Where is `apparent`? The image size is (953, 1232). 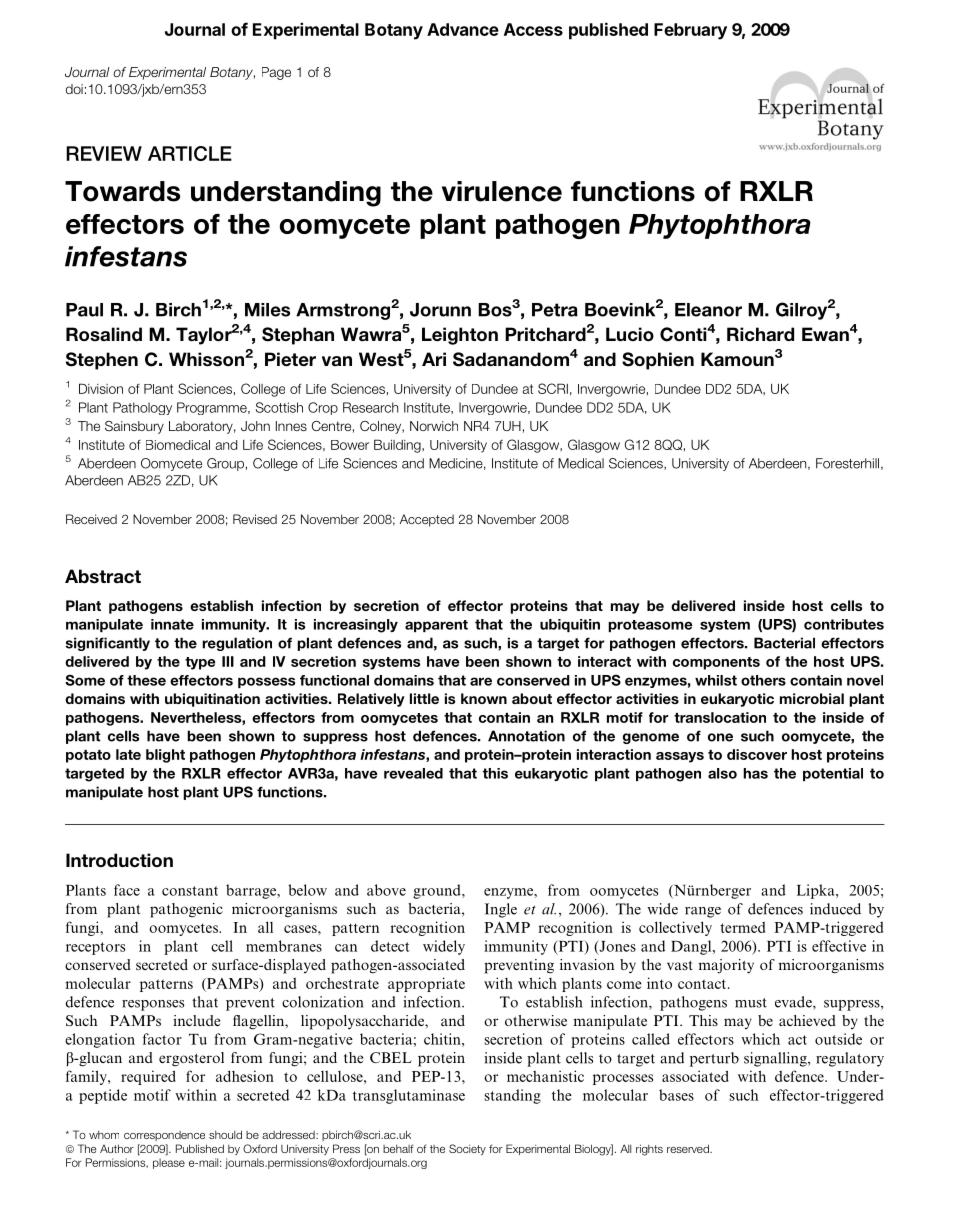
apparent is located at coordinates (436, 626).
